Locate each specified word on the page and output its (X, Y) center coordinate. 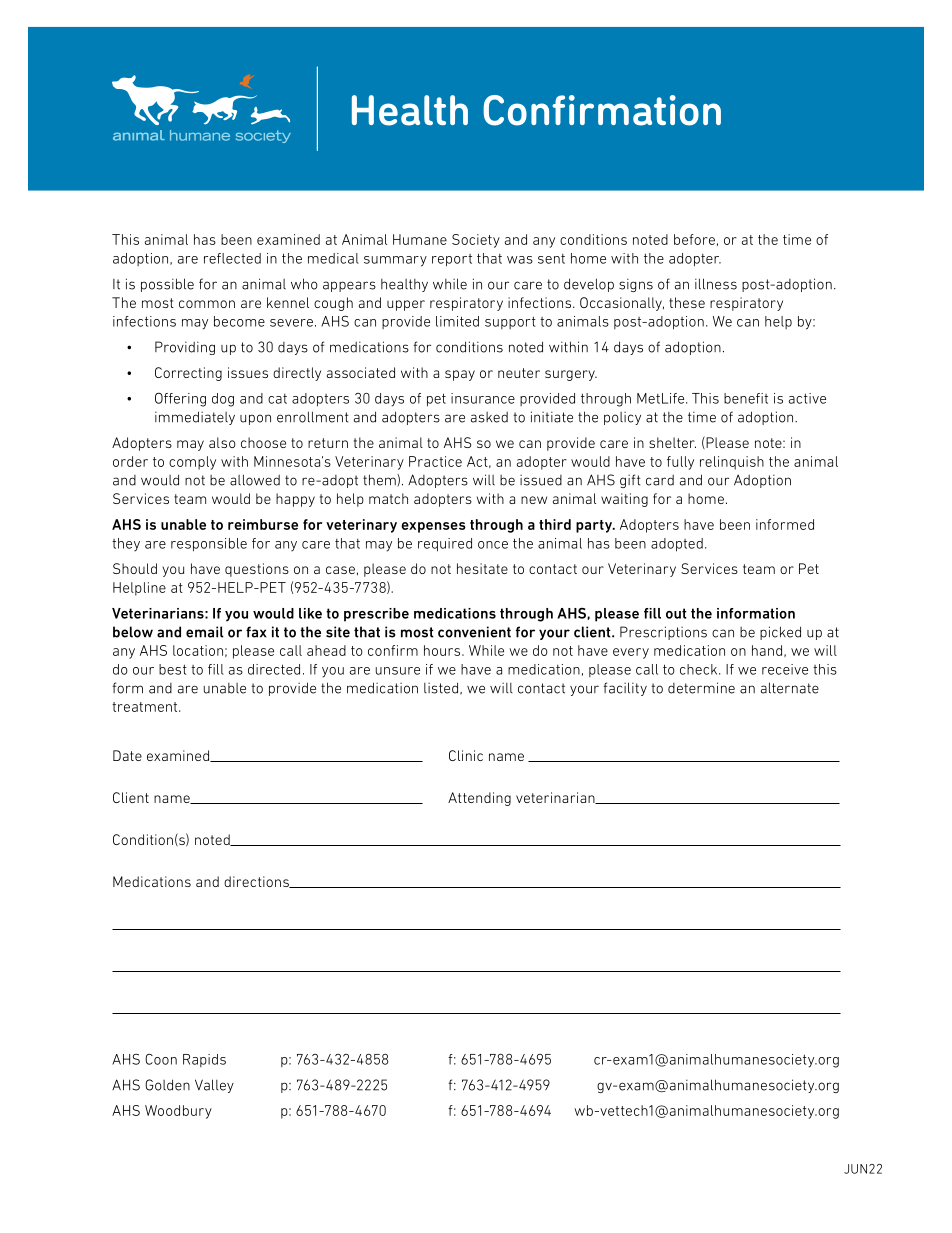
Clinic (466, 755)
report (452, 260)
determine (701, 688)
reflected (232, 258)
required (445, 545)
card (660, 480)
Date (127, 755)
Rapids (204, 1060)
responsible (209, 545)
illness (716, 284)
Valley (214, 1086)
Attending (479, 799)
